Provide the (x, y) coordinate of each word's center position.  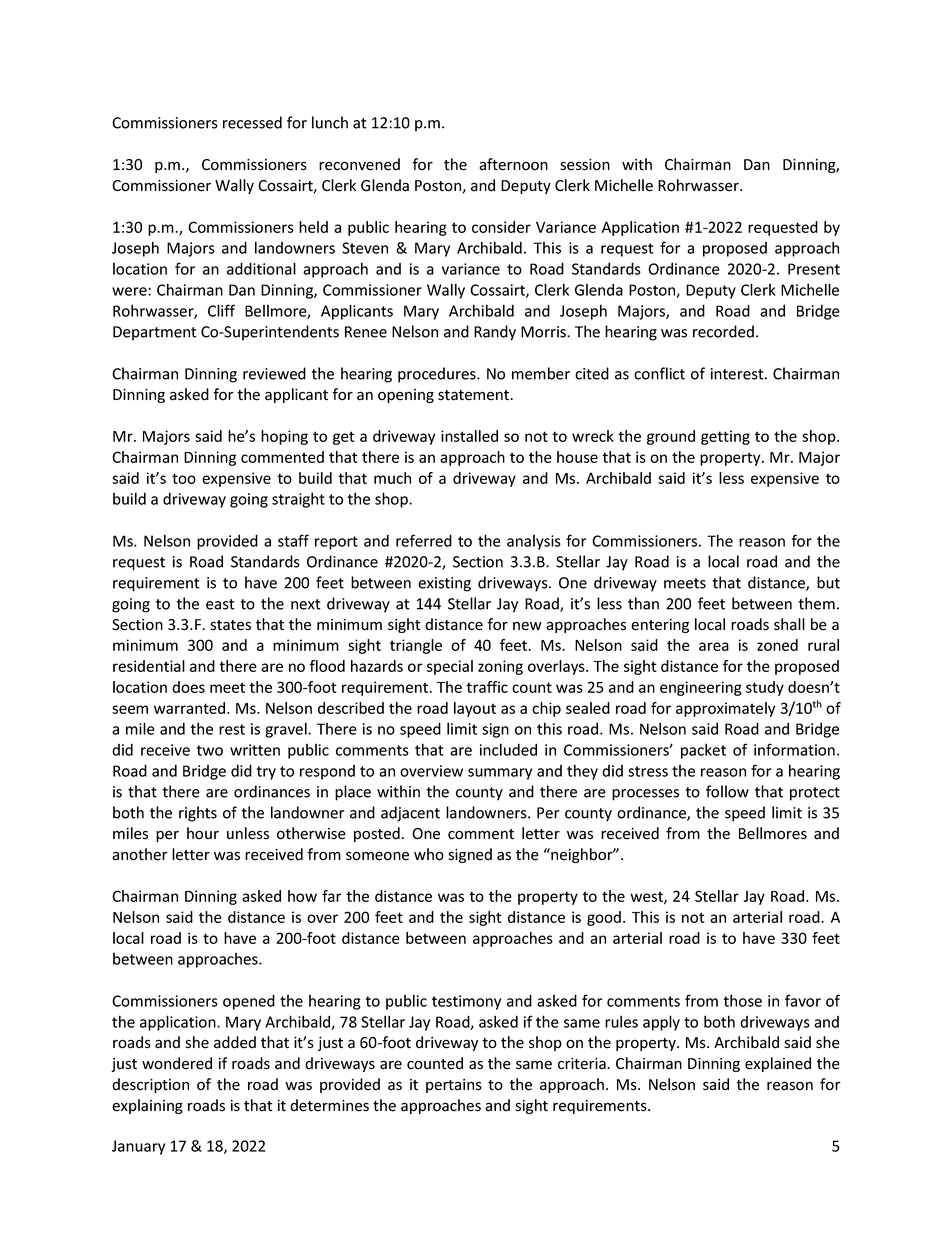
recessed (252, 122)
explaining (147, 1106)
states (230, 625)
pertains (454, 1086)
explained (778, 1064)
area (714, 646)
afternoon (513, 164)
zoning (500, 667)
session (585, 165)
